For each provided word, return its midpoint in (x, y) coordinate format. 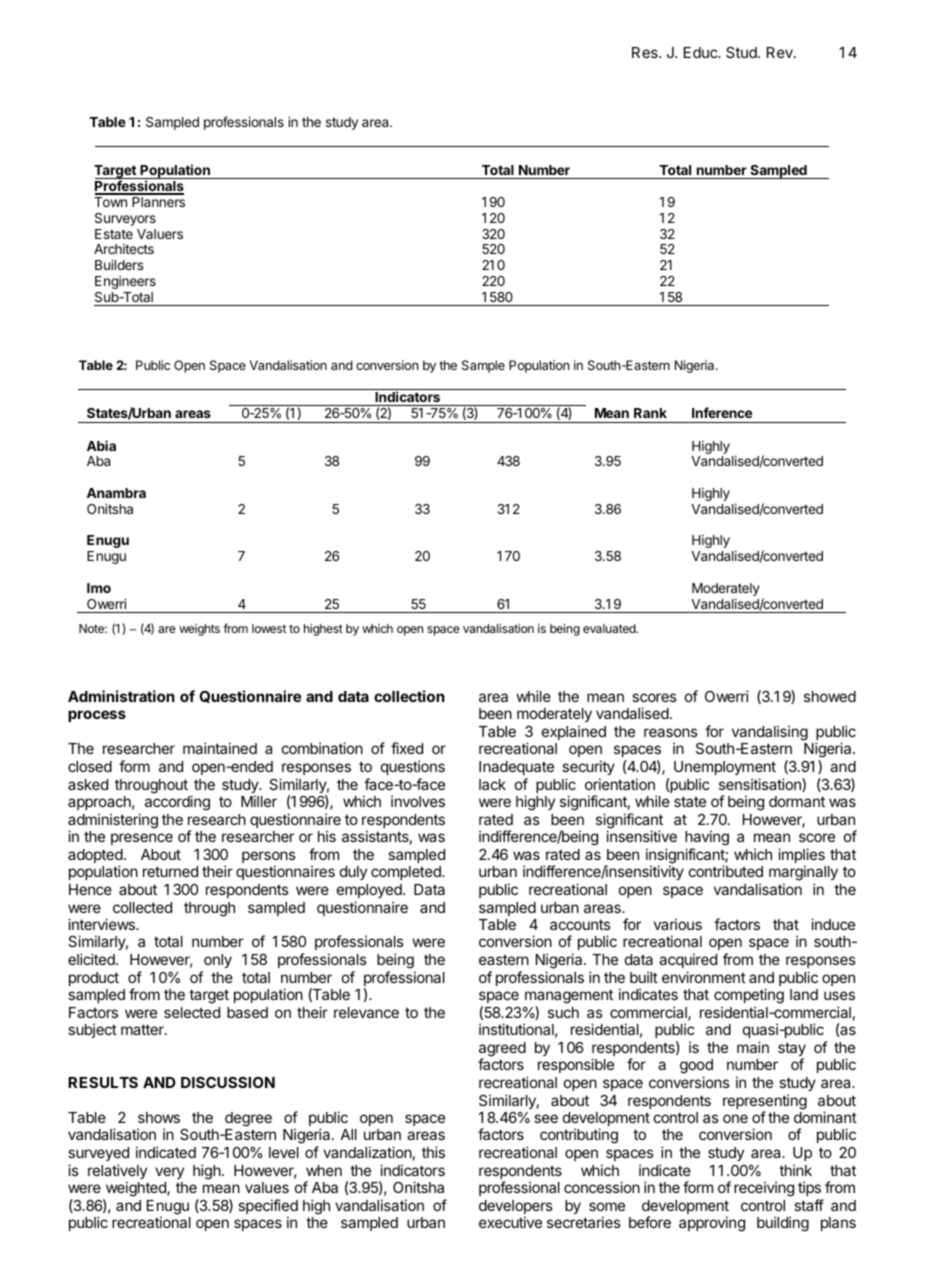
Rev (781, 52)
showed (830, 696)
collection (409, 696)
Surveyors (125, 219)
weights (199, 630)
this (433, 1152)
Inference (722, 412)
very (169, 1173)
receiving (764, 1189)
